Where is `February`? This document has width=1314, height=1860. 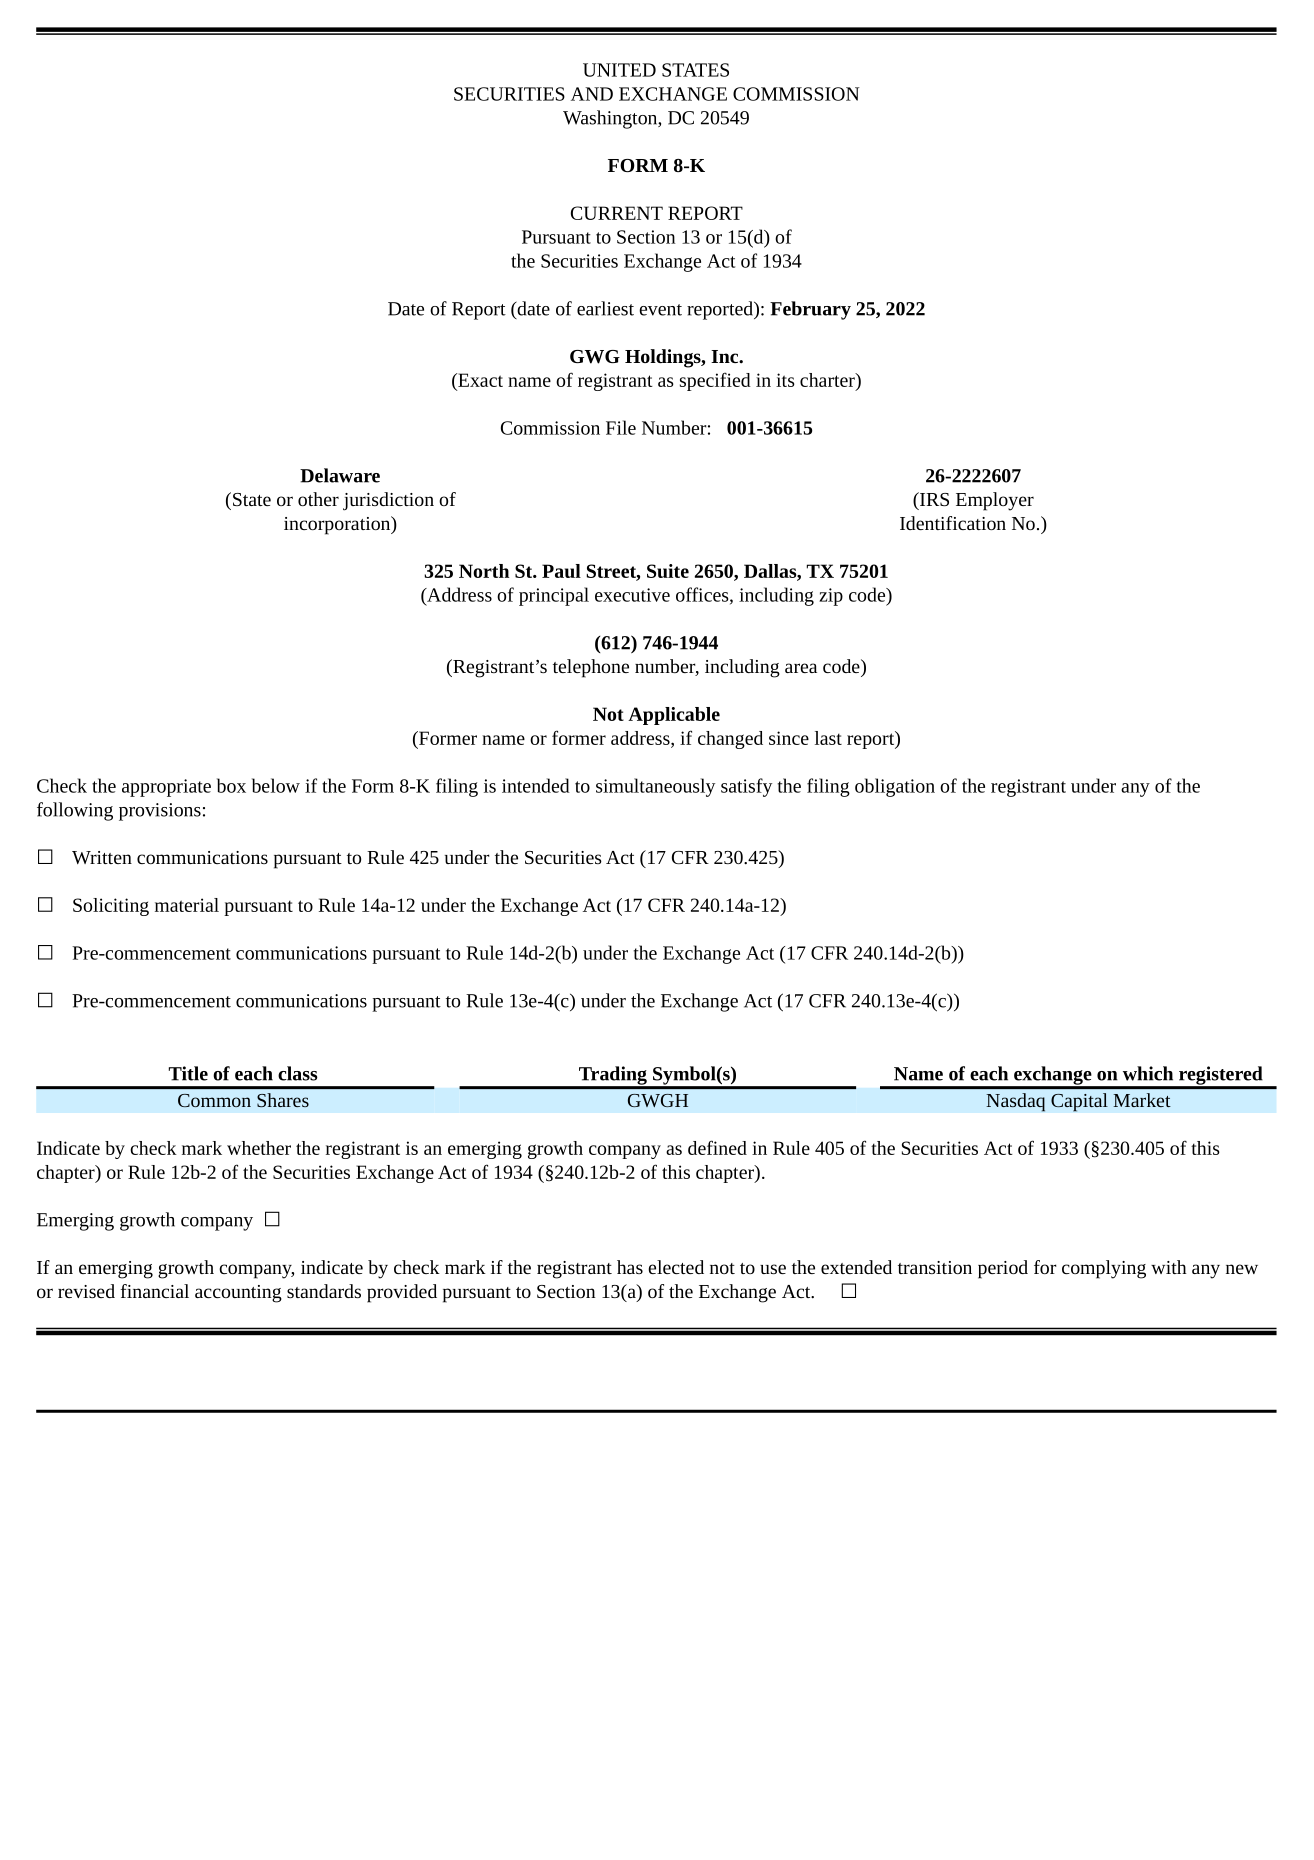 February is located at coordinates (810, 310).
